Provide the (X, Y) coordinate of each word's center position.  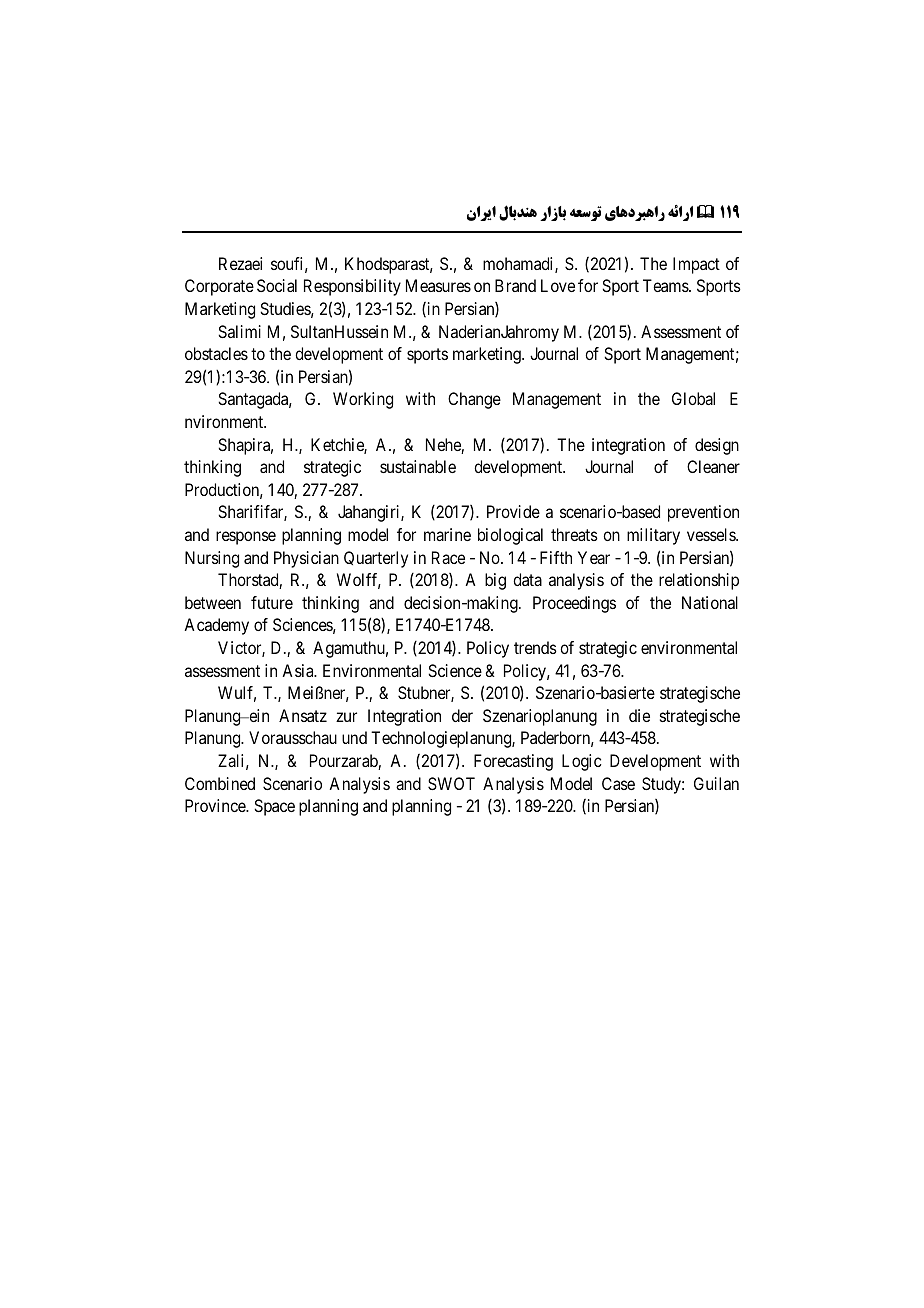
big (495, 581)
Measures (438, 285)
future (272, 602)
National (710, 602)
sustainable (418, 466)
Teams (666, 285)
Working (363, 400)
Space (274, 807)
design (717, 446)
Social (277, 285)
